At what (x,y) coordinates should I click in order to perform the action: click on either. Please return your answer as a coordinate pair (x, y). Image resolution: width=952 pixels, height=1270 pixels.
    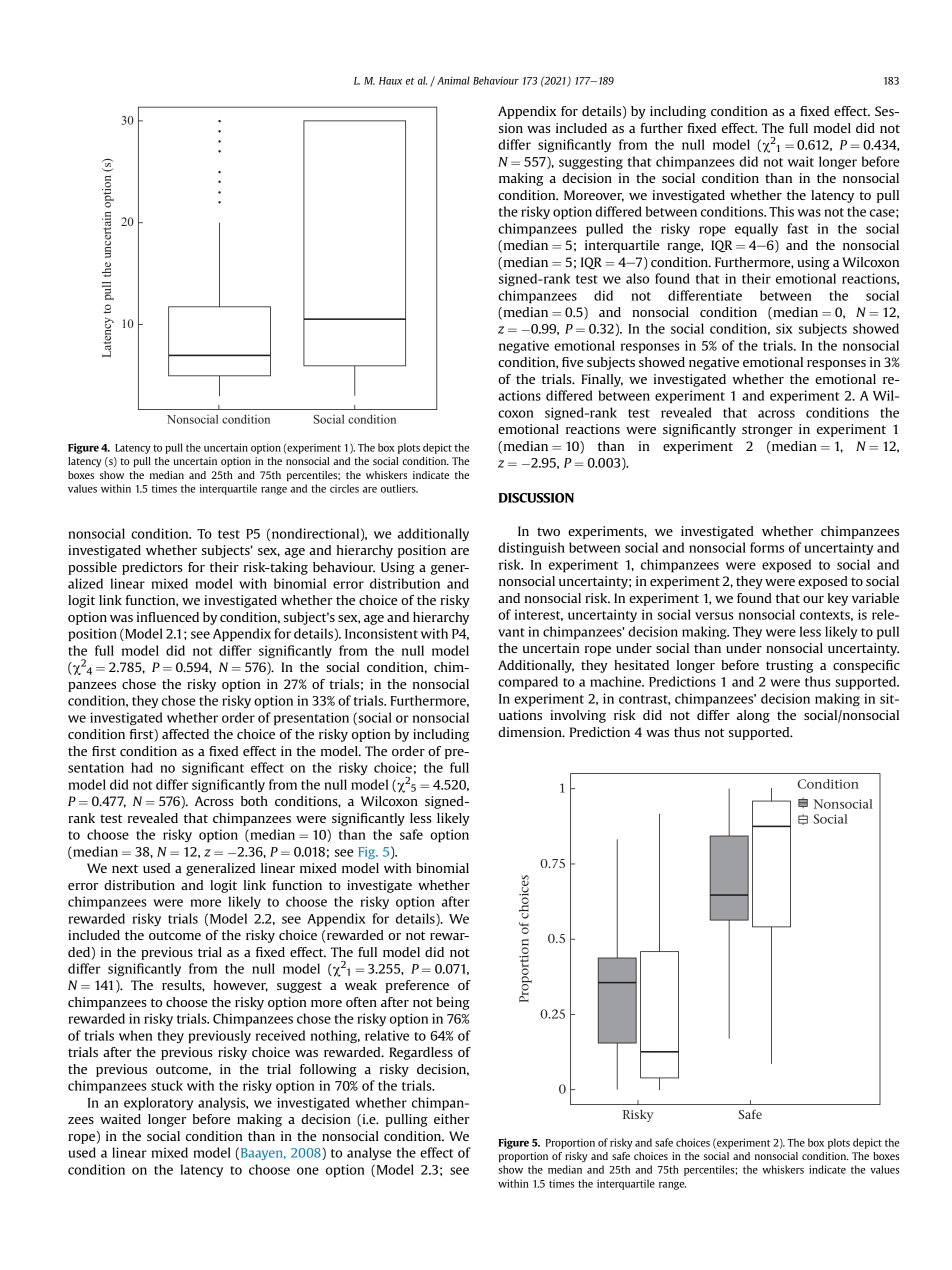
    Looking at the image, I should click on (452, 1119).
